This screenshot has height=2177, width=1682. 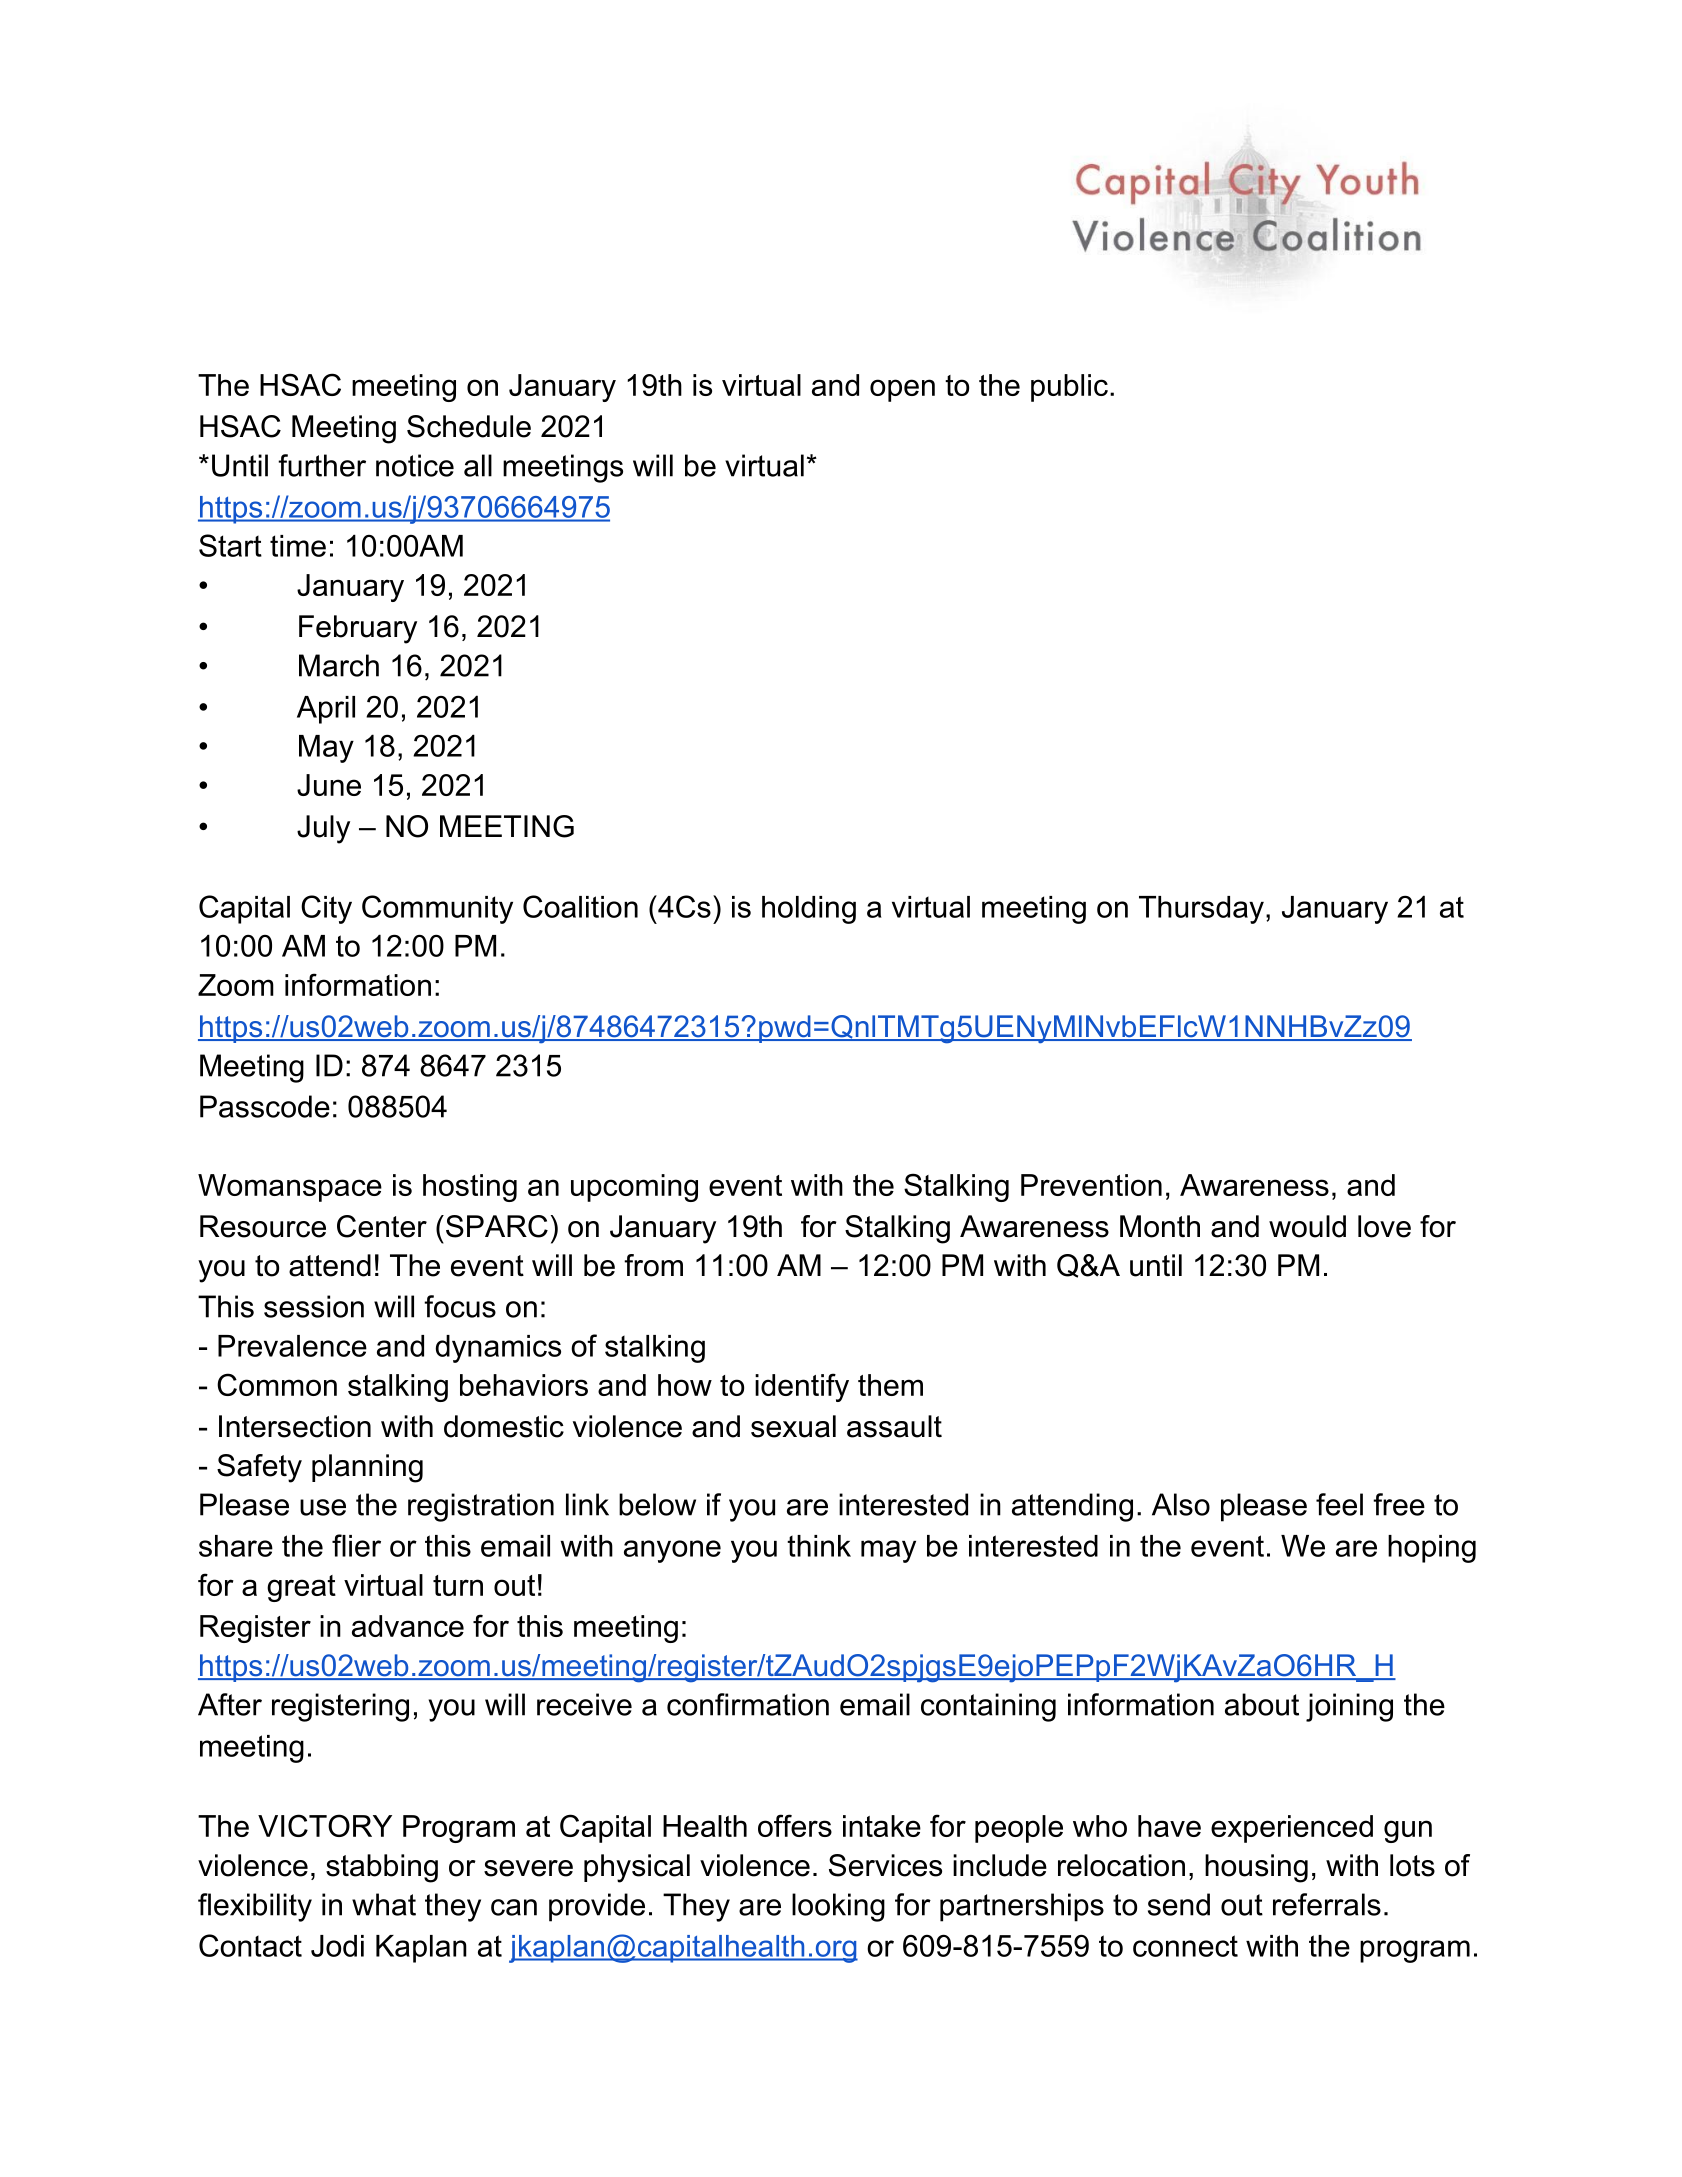 What do you see at coordinates (1201, 910) in the screenshot?
I see `Thursday` at bounding box center [1201, 910].
